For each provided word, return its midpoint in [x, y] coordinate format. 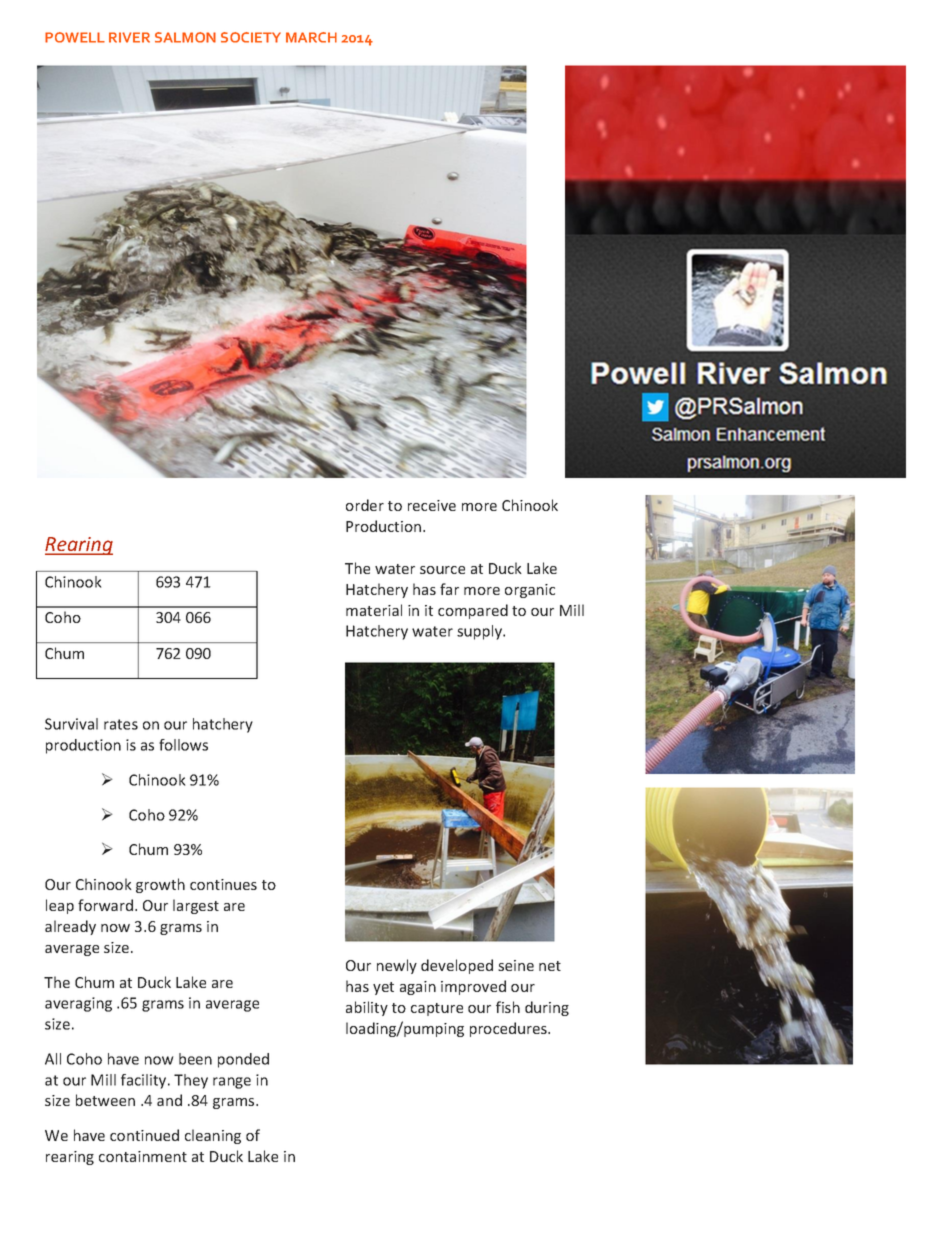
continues [223, 884]
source [442, 570]
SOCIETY [251, 37]
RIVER [129, 37]
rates [121, 724]
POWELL [75, 37]
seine [516, 965]
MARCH [311, 37]
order [365, 505]
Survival [71, 724]
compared [473, 611]
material [374, 610]
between [105, 1100]
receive [432, 505]
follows [183, 745]
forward [105, 905]
